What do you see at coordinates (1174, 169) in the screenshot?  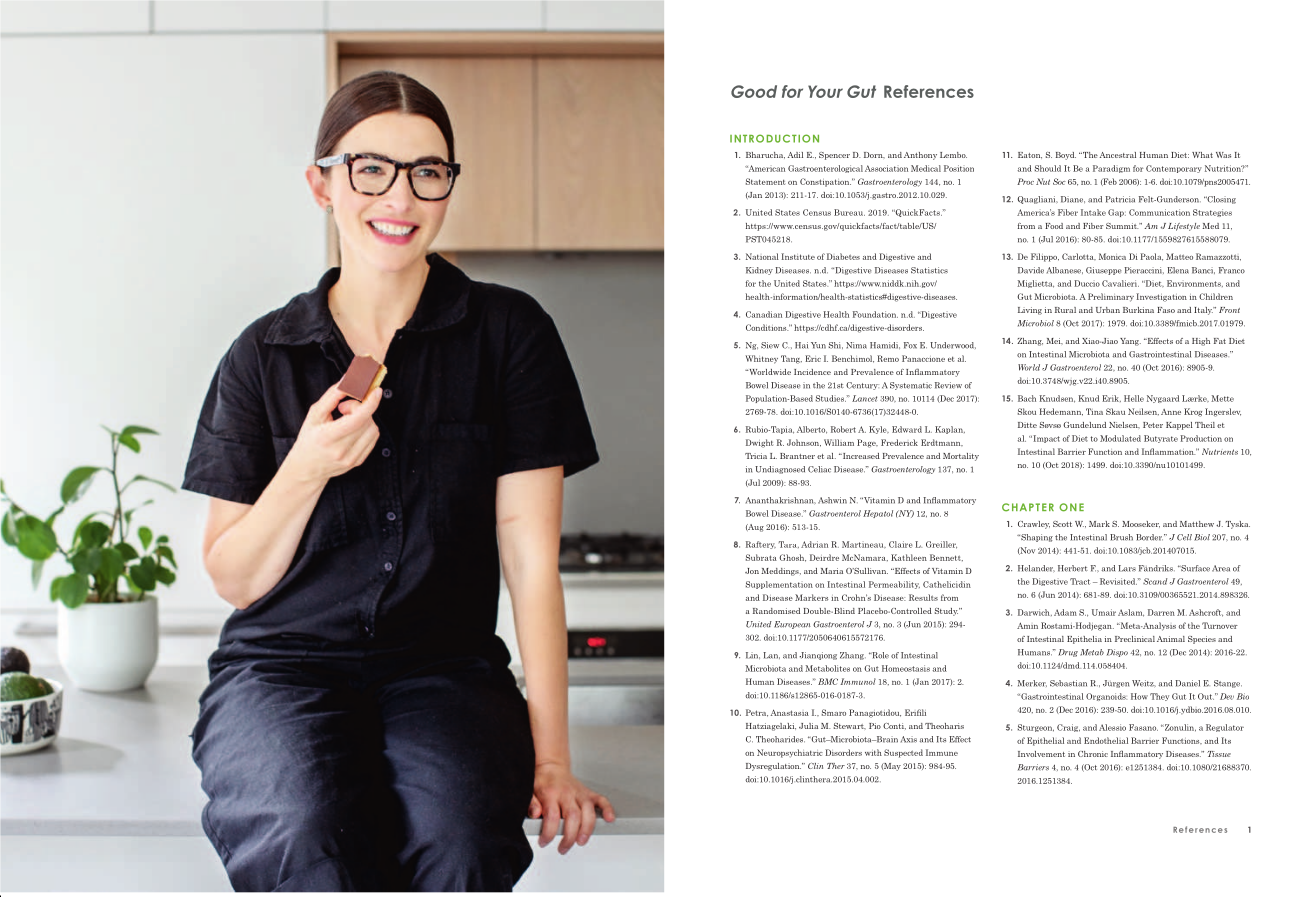 I see `Contemporary` at bounding box center [1174, 169].
